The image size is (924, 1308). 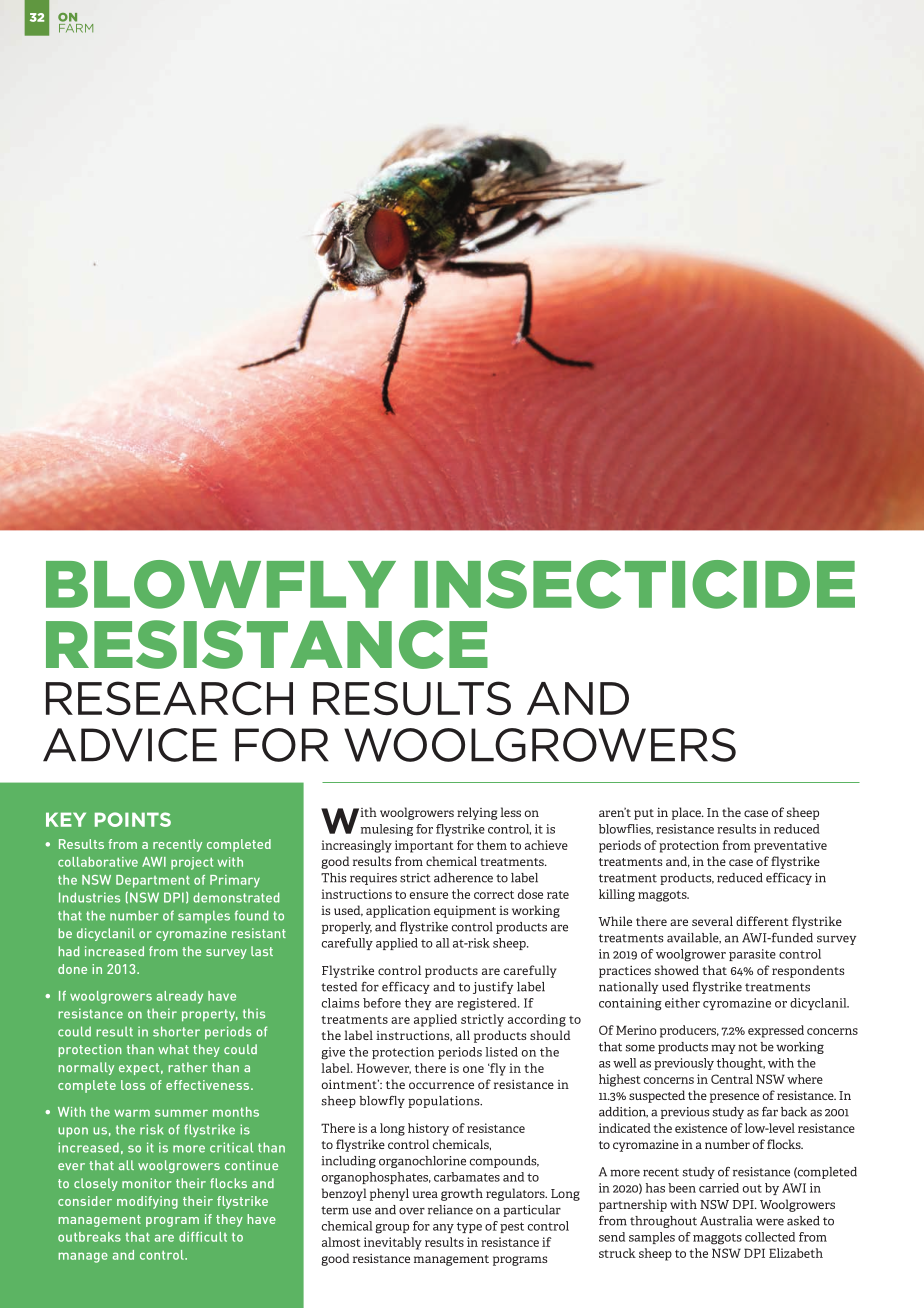 I want to click on Australia, so click(x=726, y=1221).
